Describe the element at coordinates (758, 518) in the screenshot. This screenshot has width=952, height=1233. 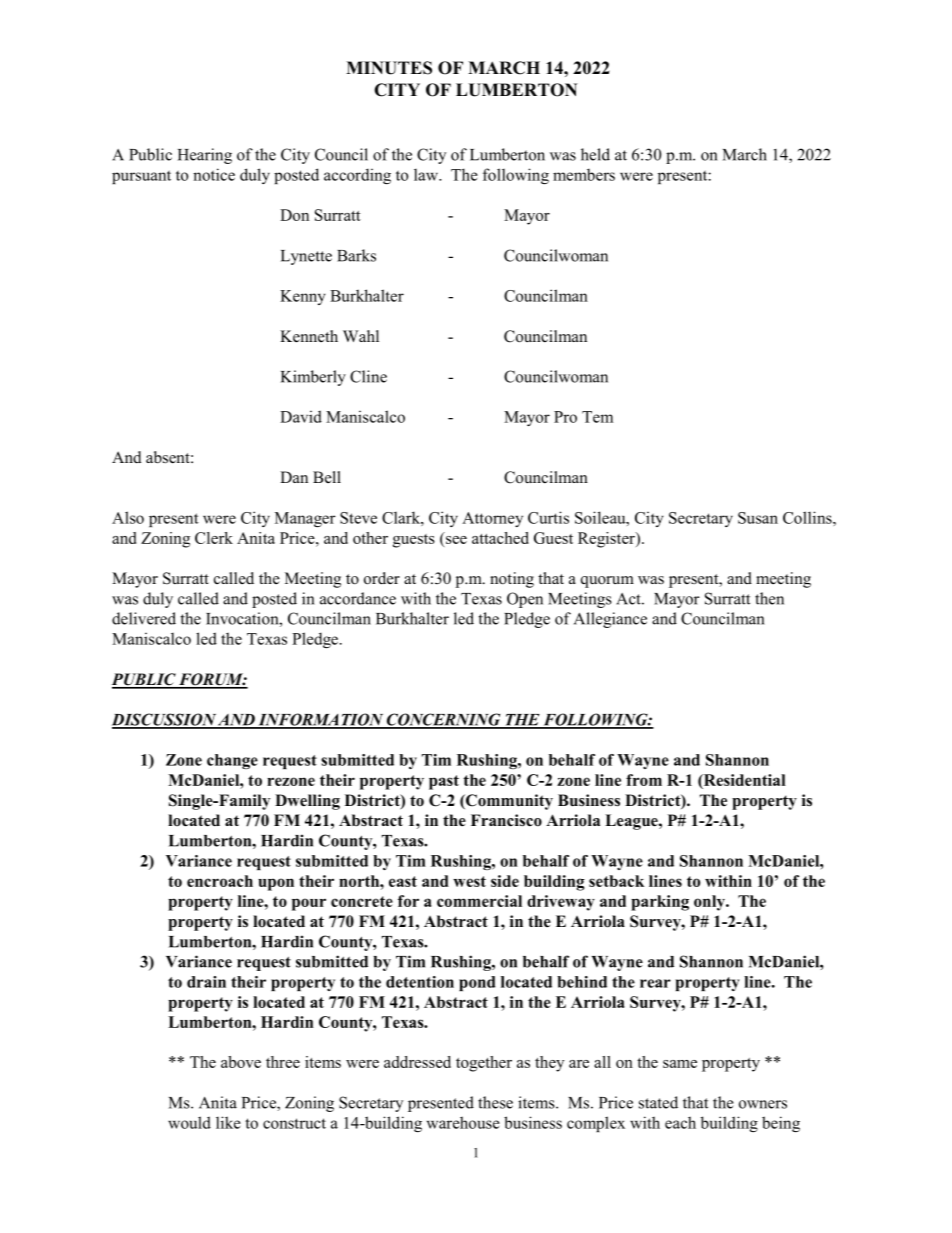
I see `Susan` at that location.
